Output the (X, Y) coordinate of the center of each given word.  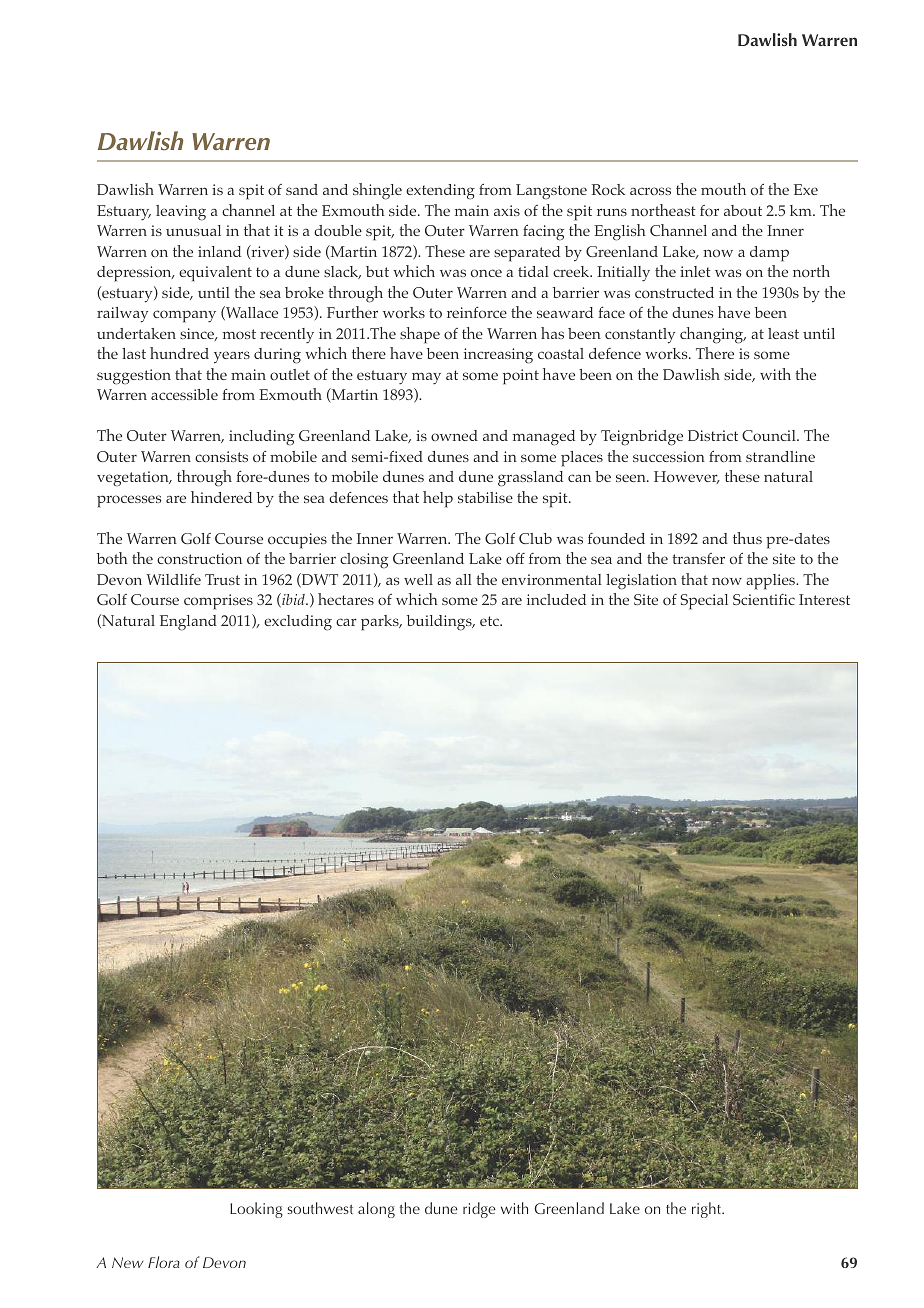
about (743, 210)
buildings (440, 623)
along (376, 1210)
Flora (164, 1262)
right (708, 1210)
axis (507, 210)
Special (704, 602)
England (188, 623)
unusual (193, 230)
